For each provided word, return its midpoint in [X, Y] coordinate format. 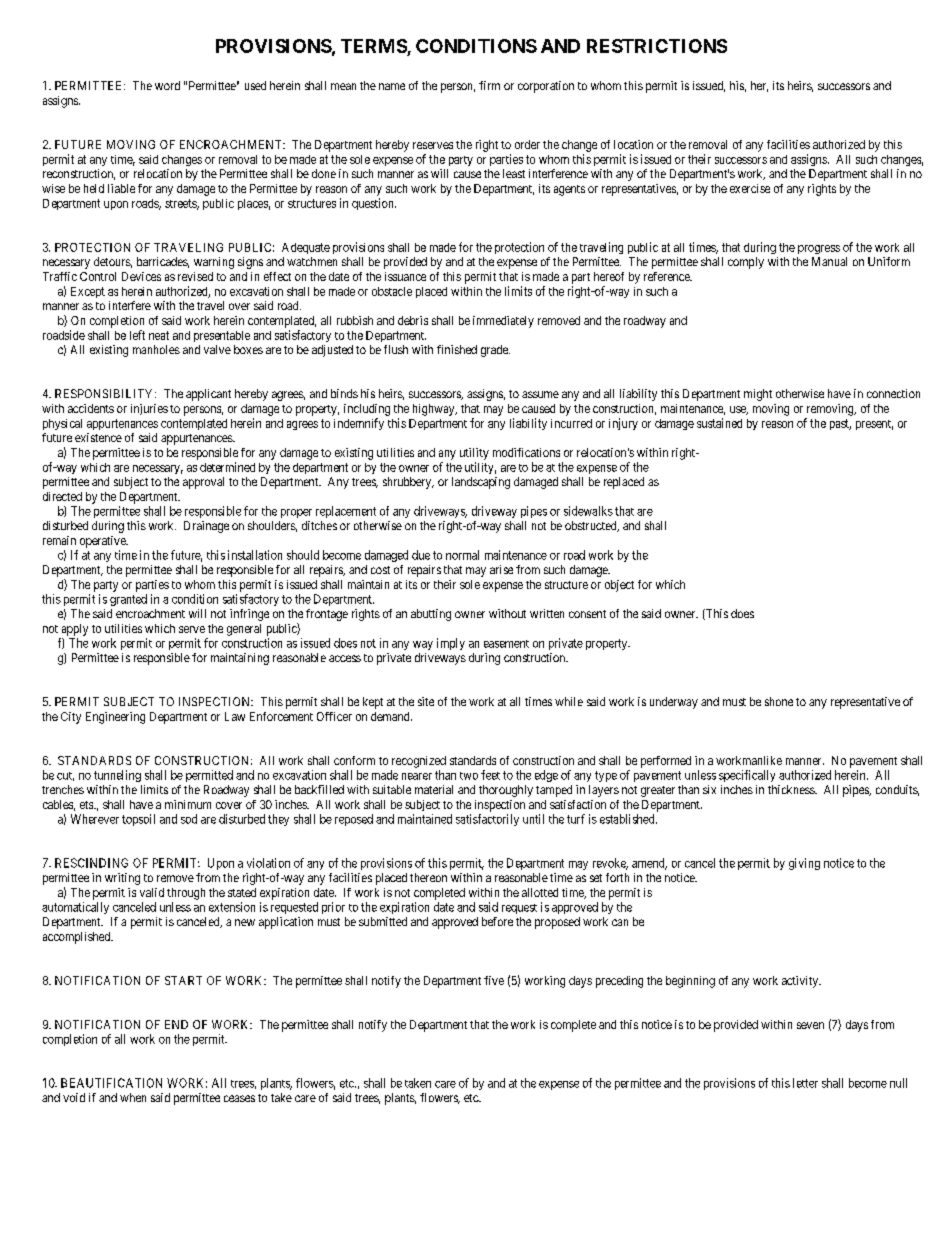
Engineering [115, 718]
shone [779, 701]
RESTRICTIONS [657, 46]
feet [490, 775]
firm [489, 85]
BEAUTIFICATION [111, 1083]
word [167, 85]
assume [540, 394]
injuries [149, 409]
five [494, 980]
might [758, 395]
